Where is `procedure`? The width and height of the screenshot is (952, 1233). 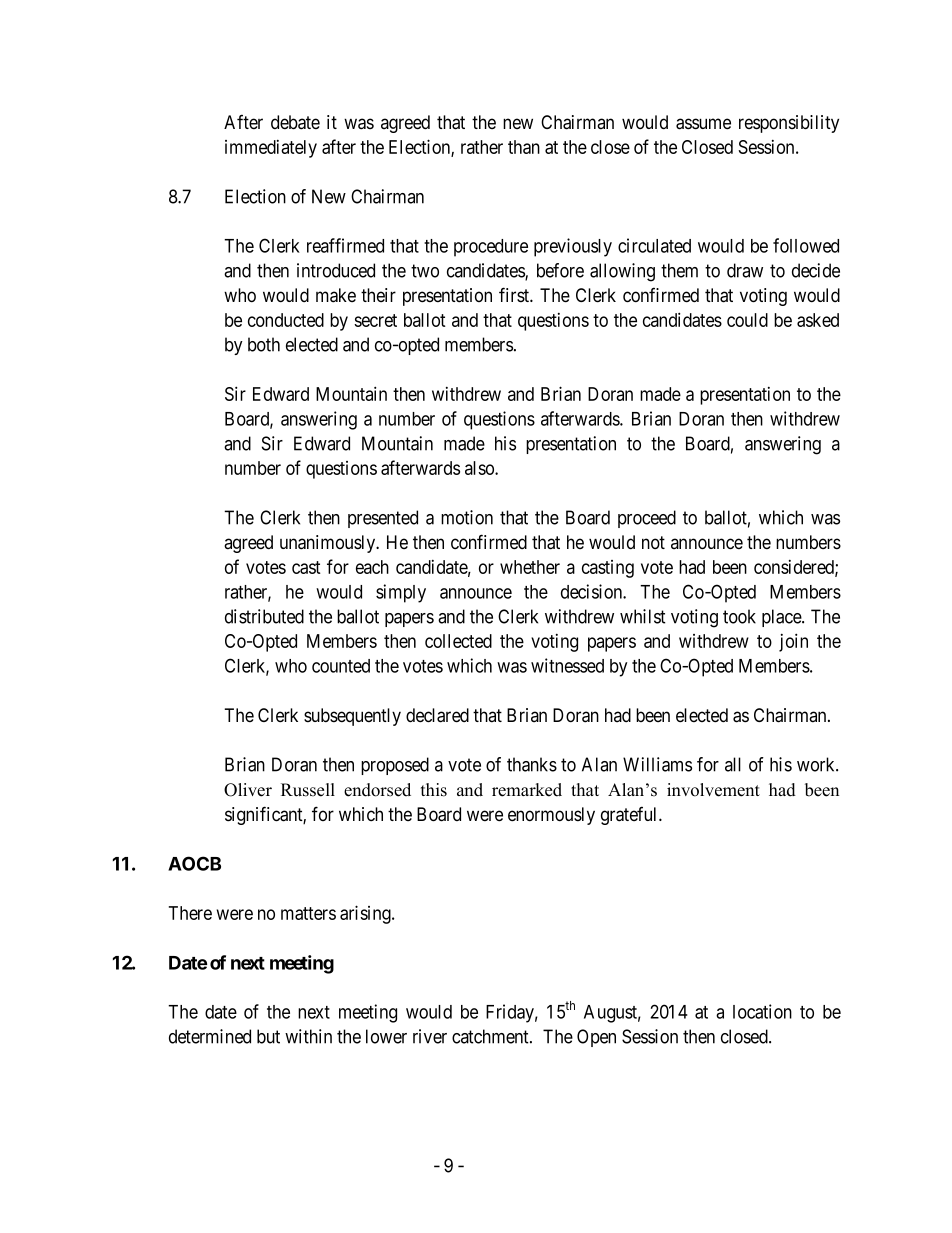 procedure is located at coordinates (491, 248).
